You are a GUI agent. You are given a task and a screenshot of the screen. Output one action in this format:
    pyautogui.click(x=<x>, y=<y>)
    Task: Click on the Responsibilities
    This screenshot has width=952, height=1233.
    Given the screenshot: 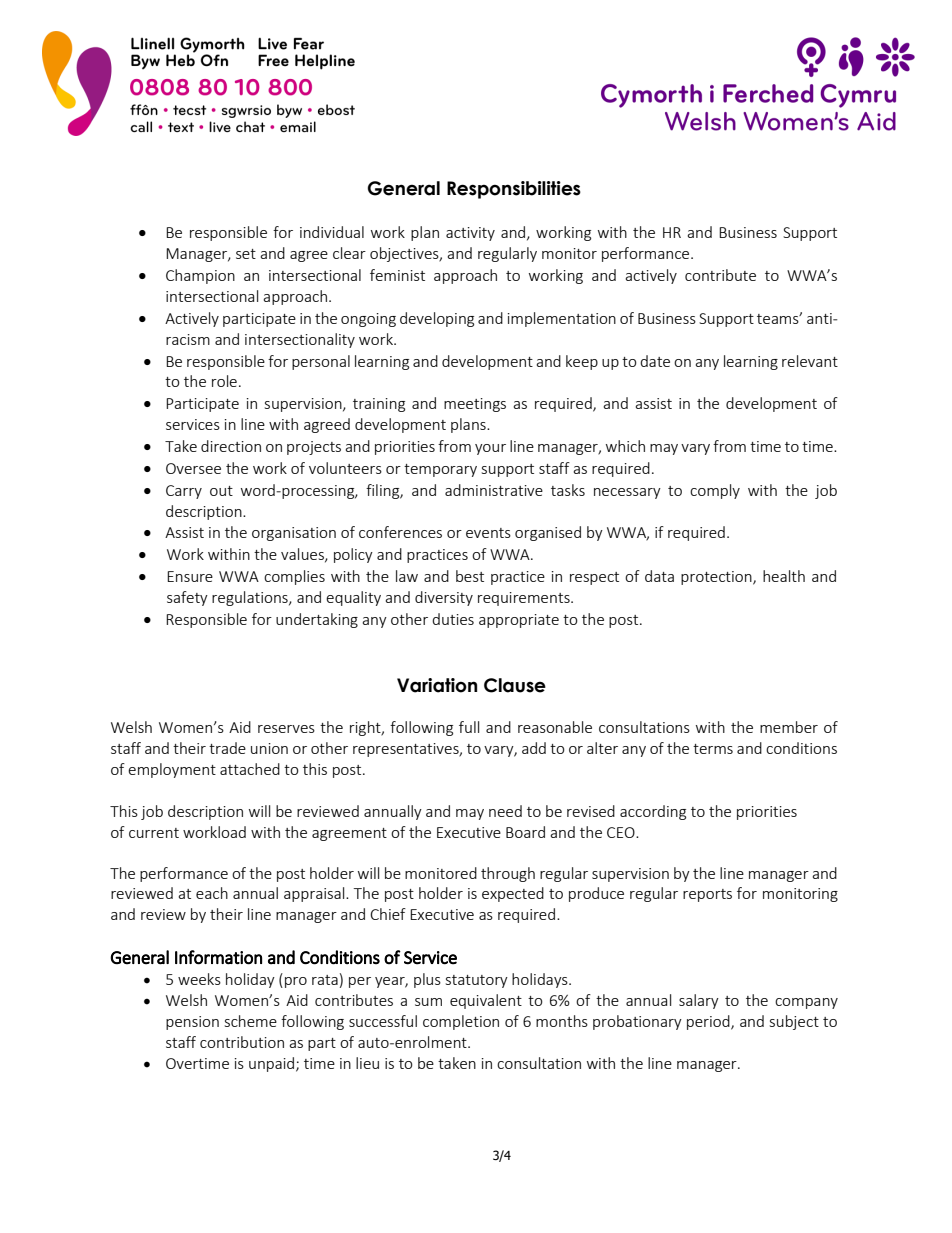 What is the action you would take?
    pyautogui.click(x=514, y=190)
